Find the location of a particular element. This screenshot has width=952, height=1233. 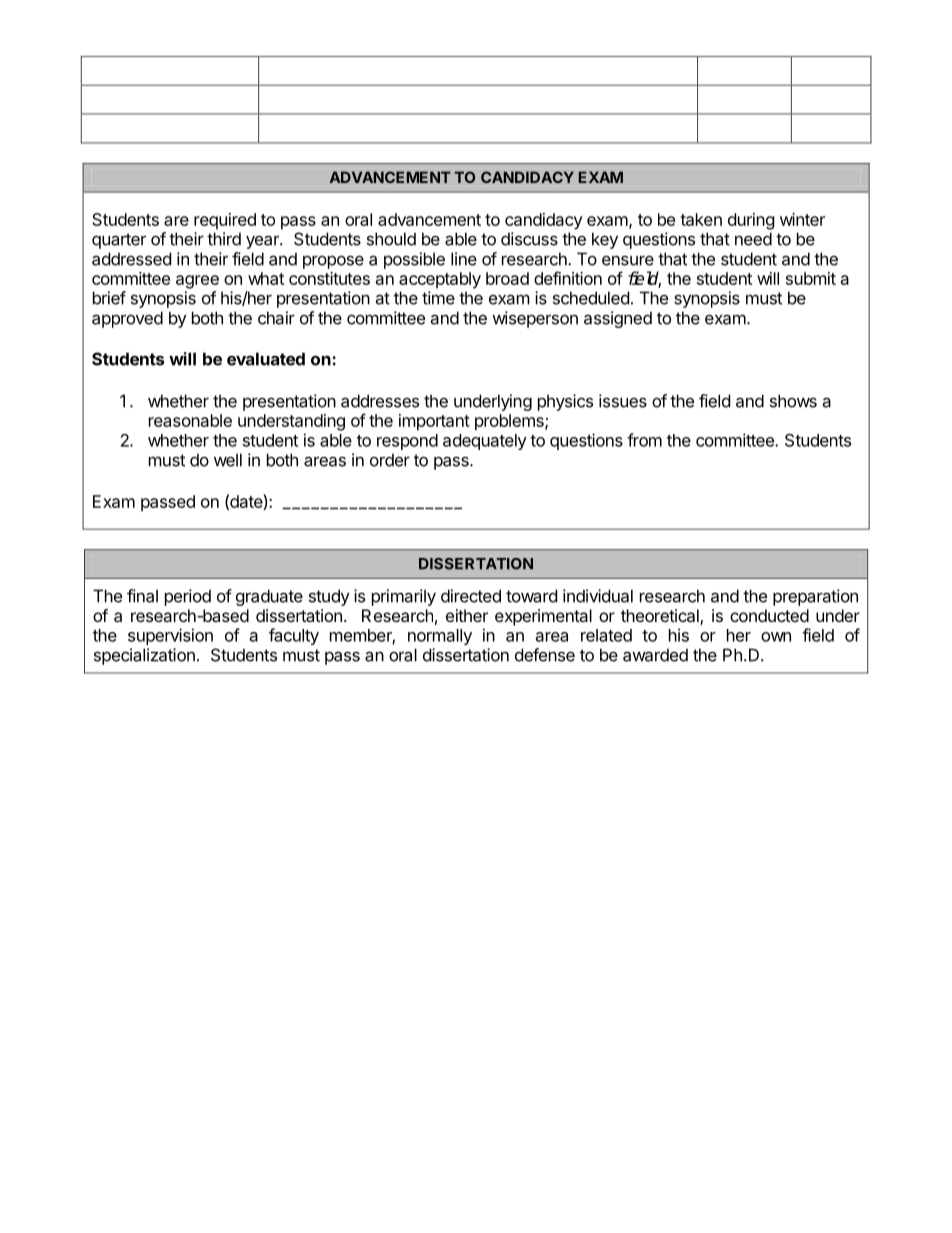

discuss is located at coordinates (529, 239).
